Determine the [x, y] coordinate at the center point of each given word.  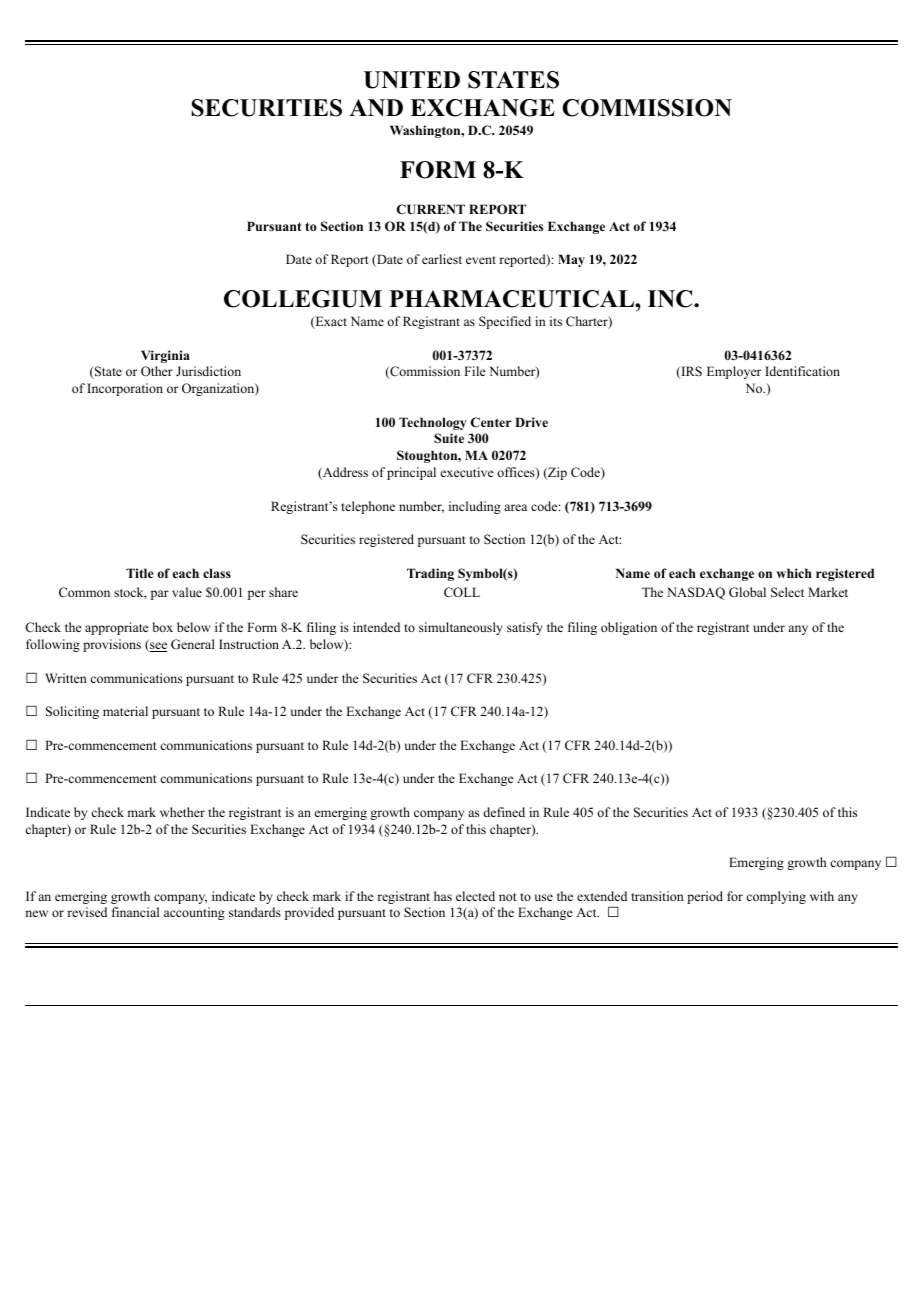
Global [747, 592]
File [475, 371]
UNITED [412, 80]
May [571, 260]
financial [135, 912]
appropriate [117, 628]
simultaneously [461, 628]
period [705, 897]
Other [157, 371]
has [443, 896]
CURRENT [431, 209]
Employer [734, 372]
